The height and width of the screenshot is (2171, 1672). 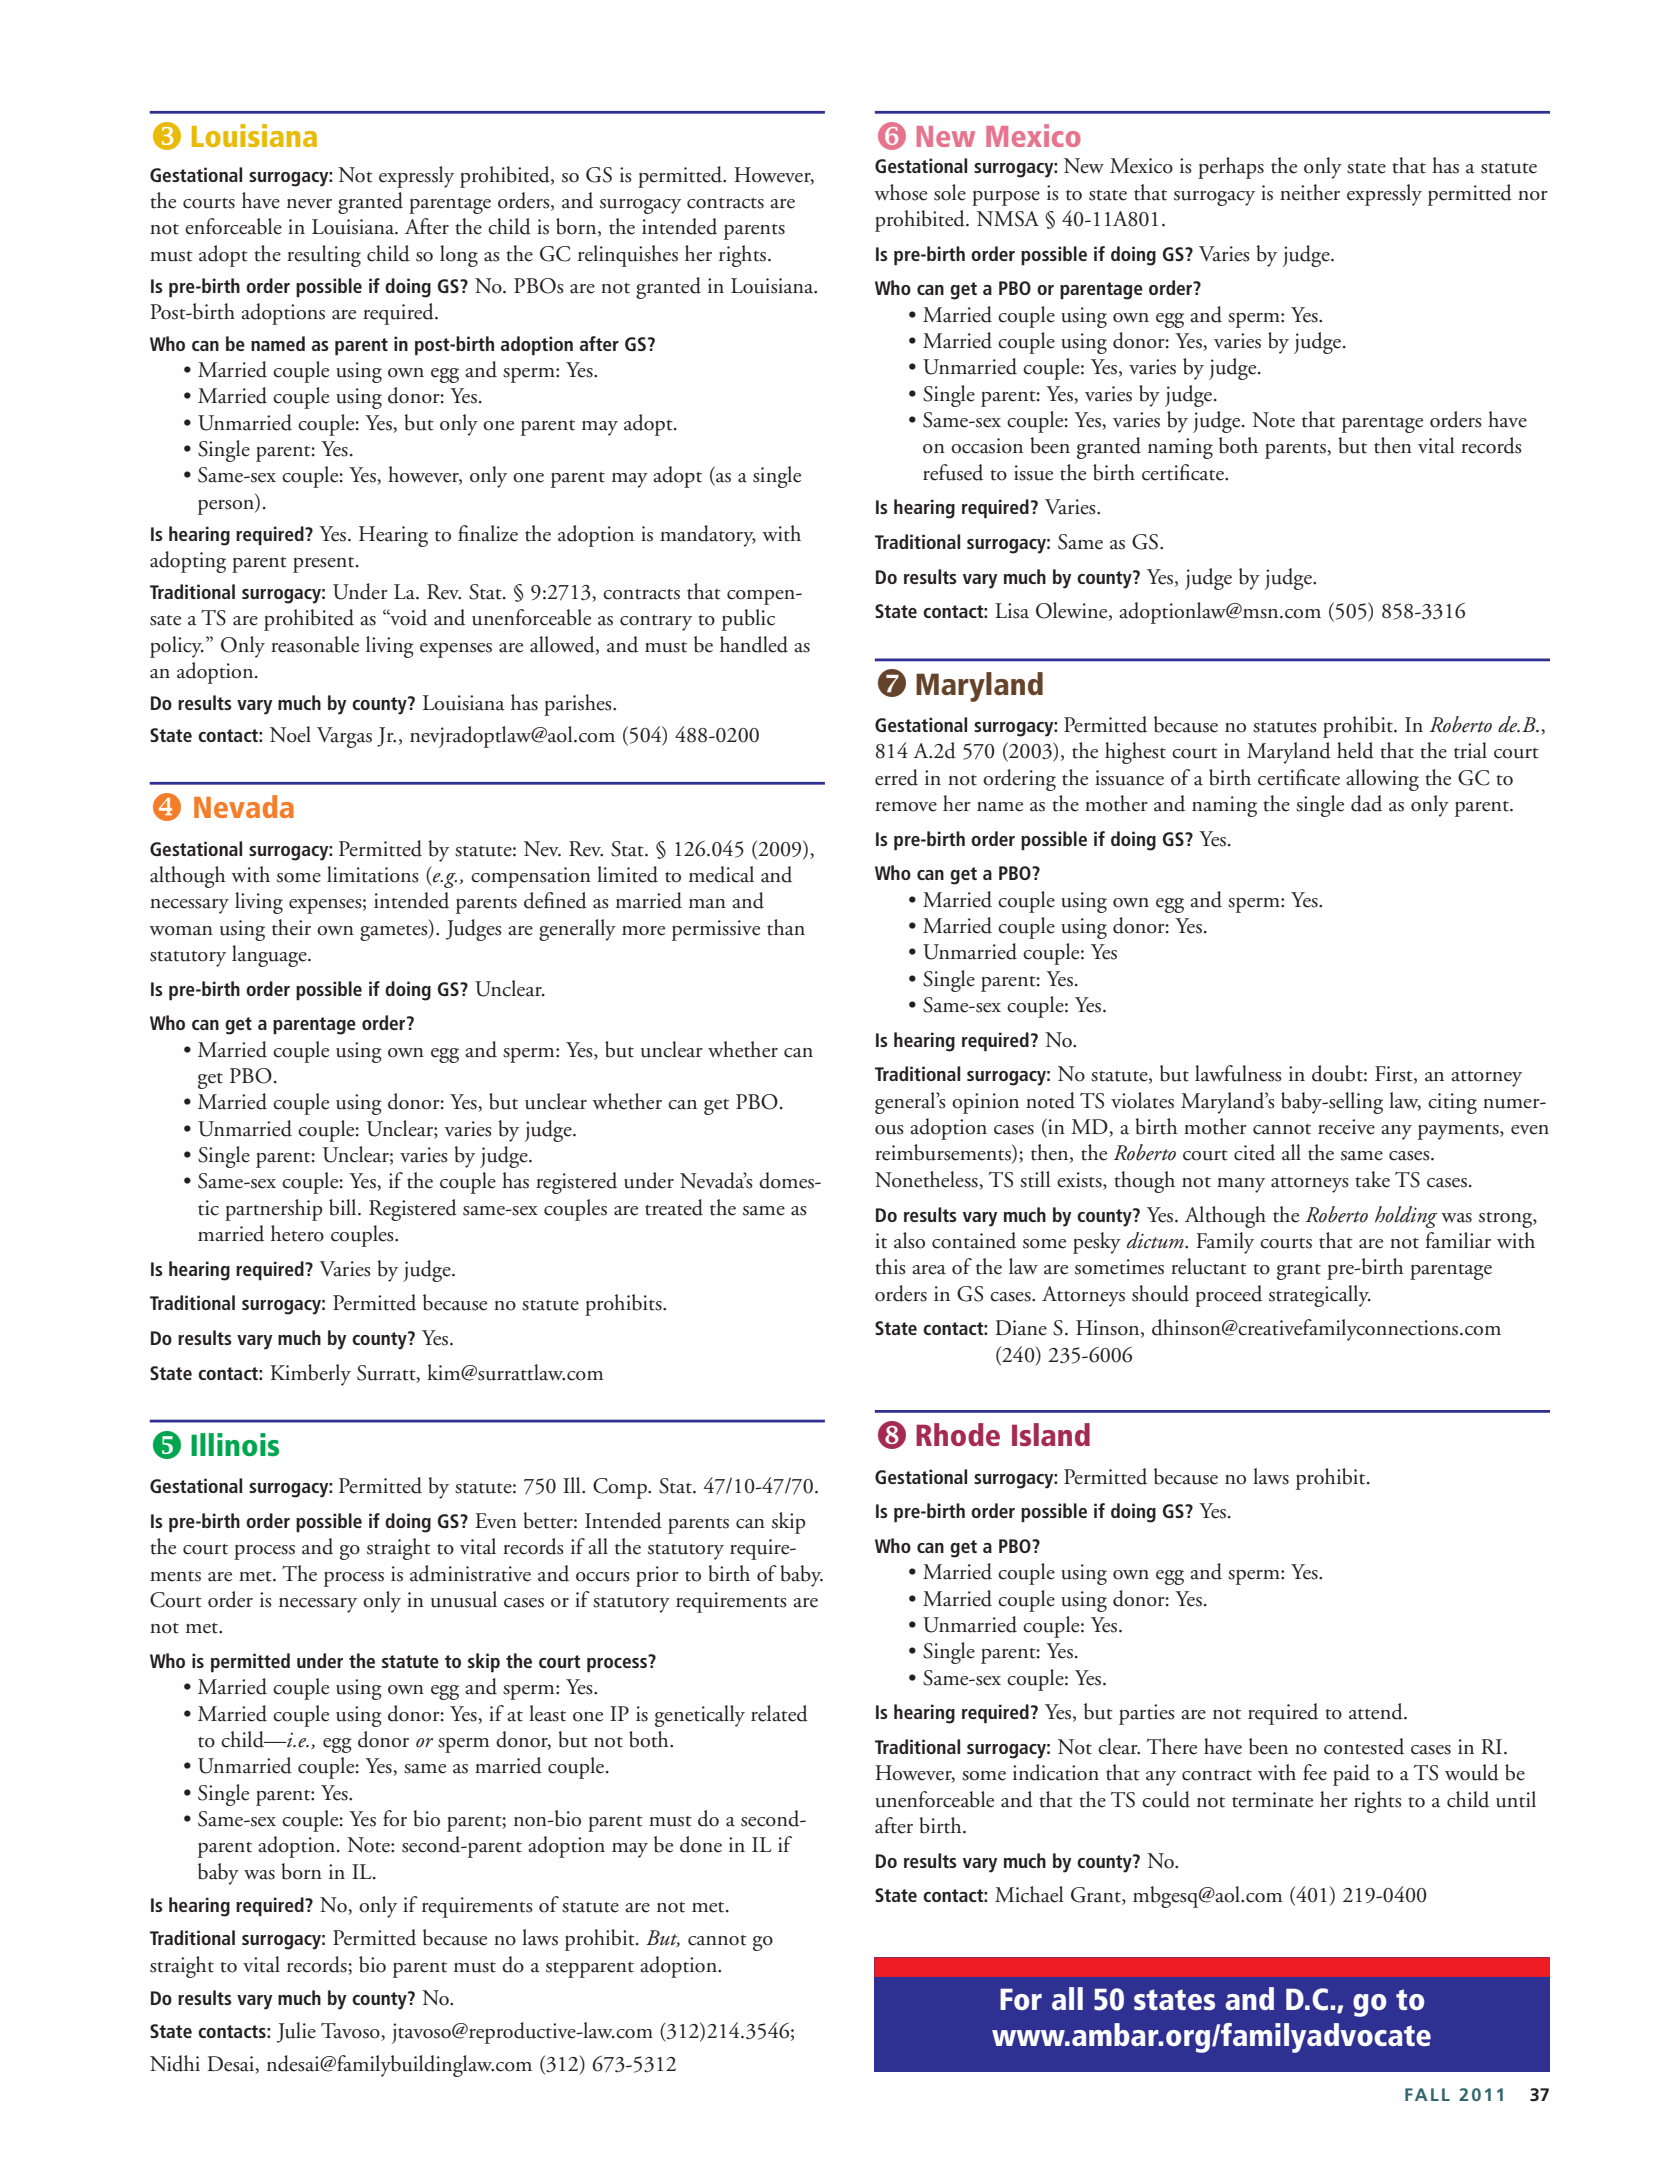 I want to click on Island, so click(x=1051, y=1434).
